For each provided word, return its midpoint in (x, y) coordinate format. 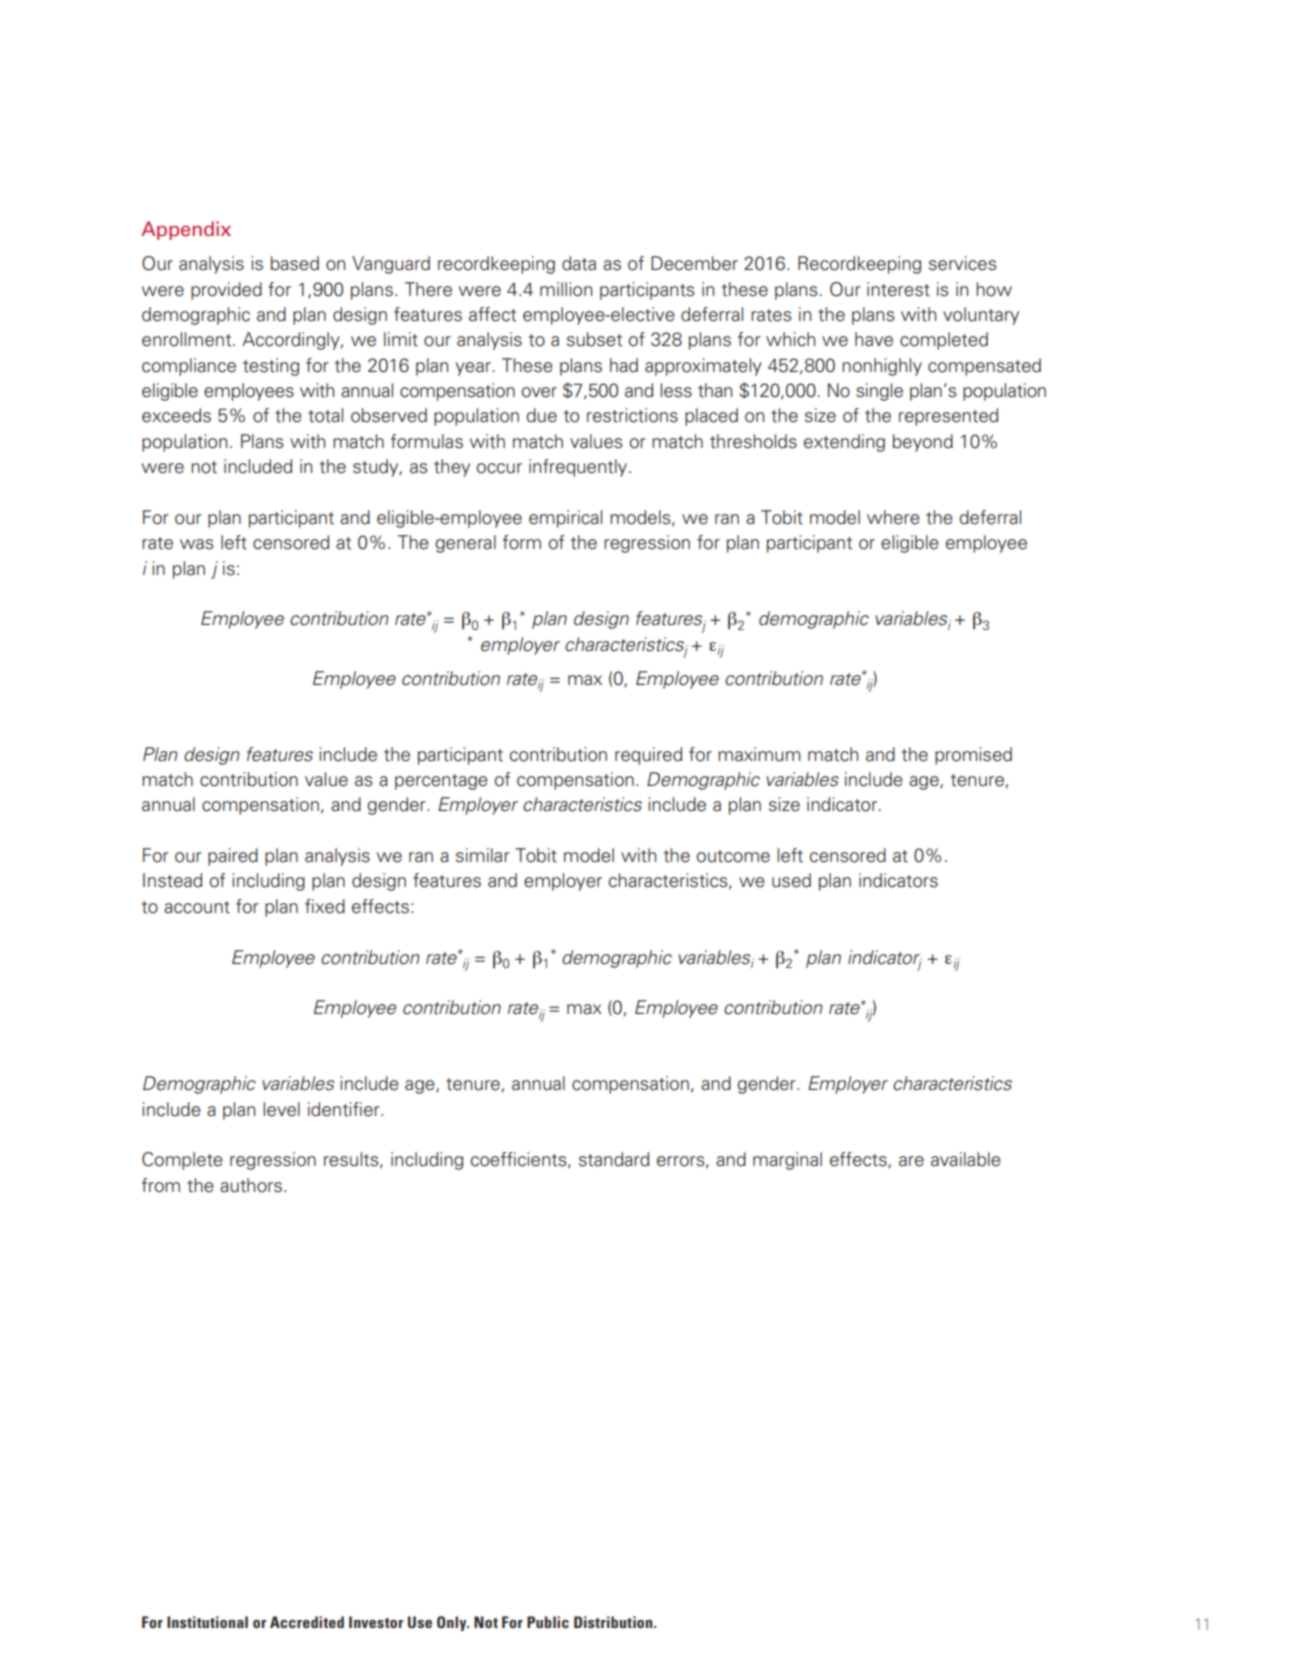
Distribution (614, 1622)
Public (548, 1622)
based (295, 263)
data (579, 263)
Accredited (307, 1622)
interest (898, 289)
